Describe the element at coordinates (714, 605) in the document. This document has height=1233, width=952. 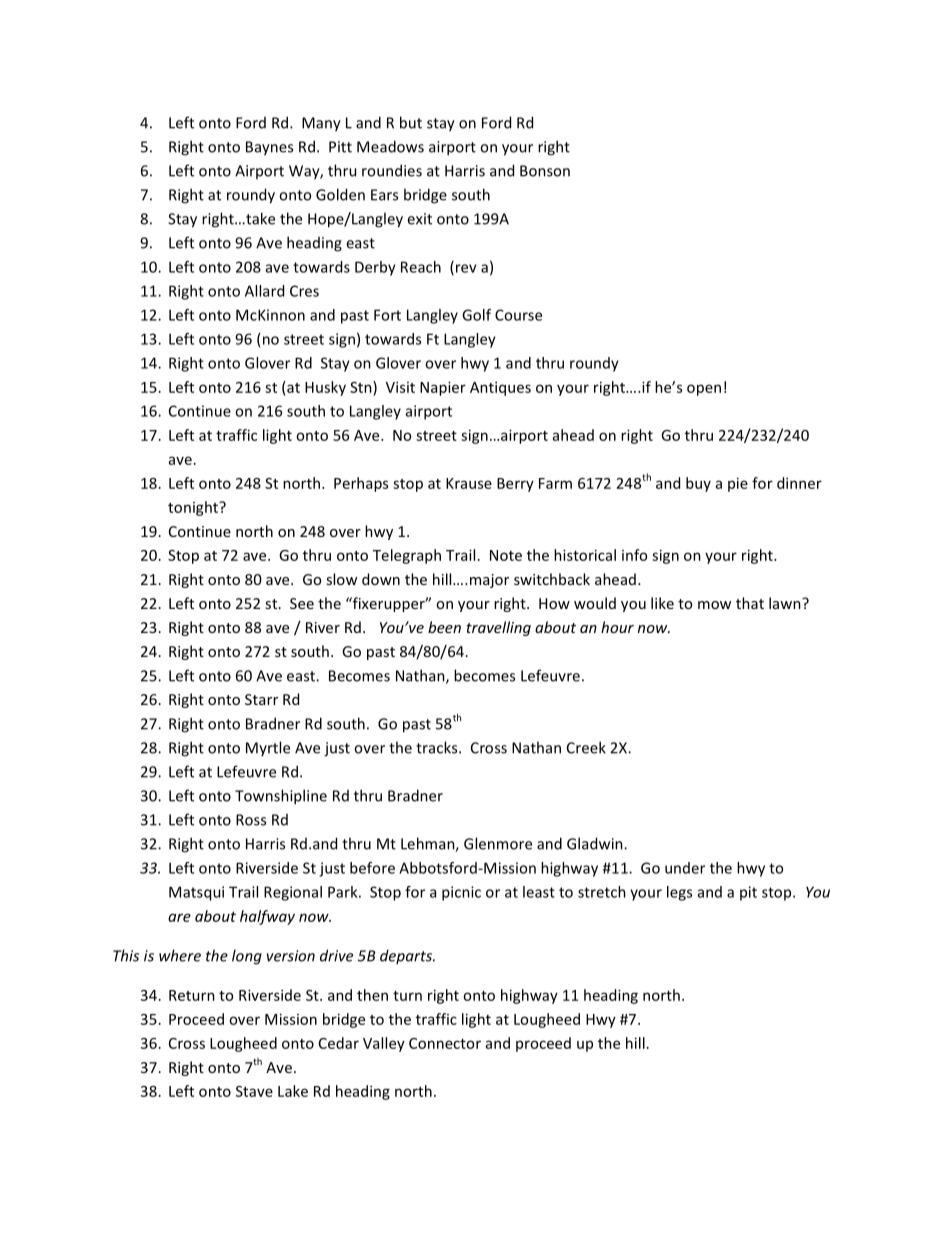
I see `mow` at that location.
